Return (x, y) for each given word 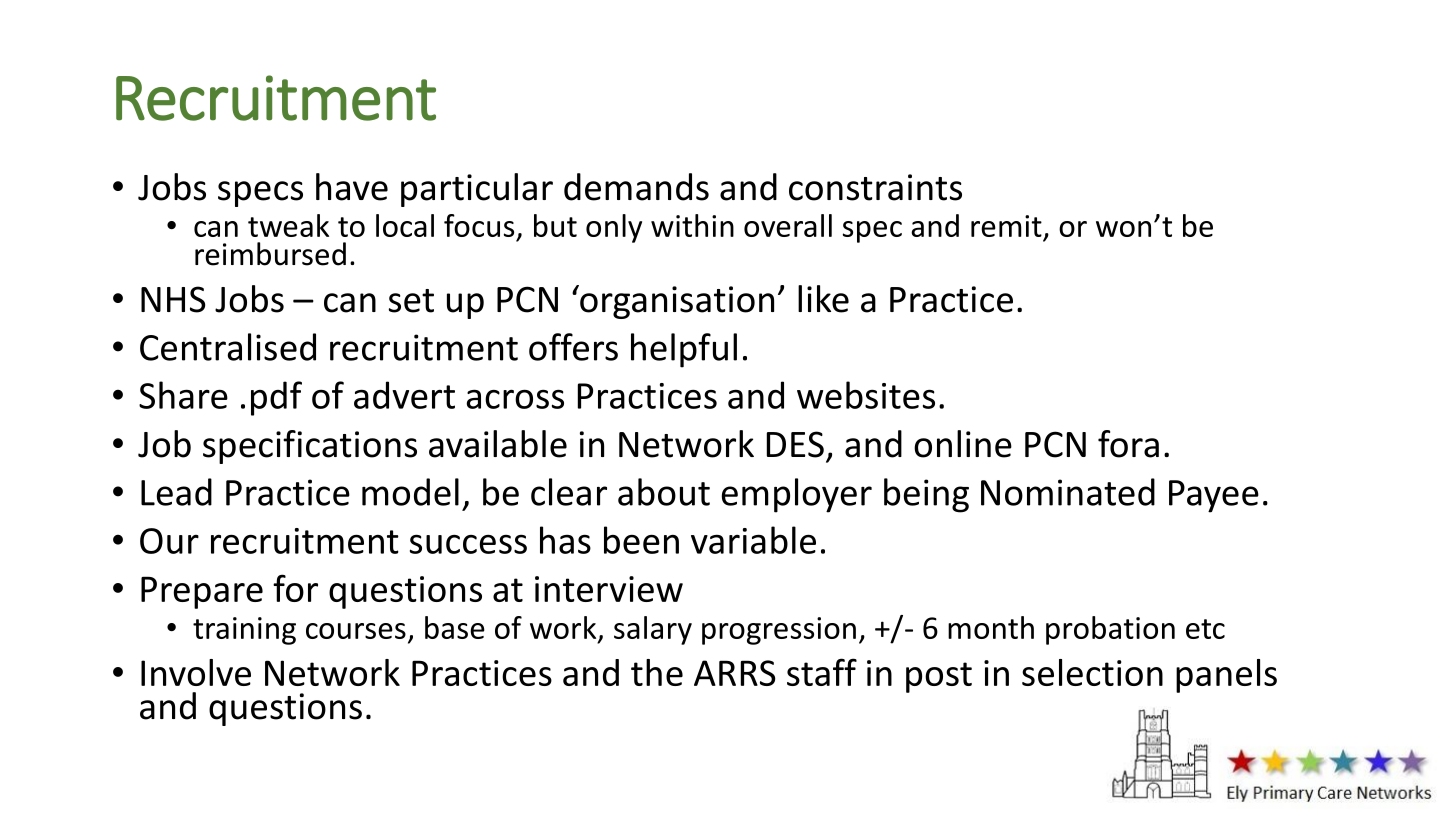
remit (1007, 227)
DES (795, 444)
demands (636, 187)
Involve (196, 672)
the (657, 672)
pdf (276, 398)
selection (1092, 672)
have (352, 187)
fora (1128, 444)
